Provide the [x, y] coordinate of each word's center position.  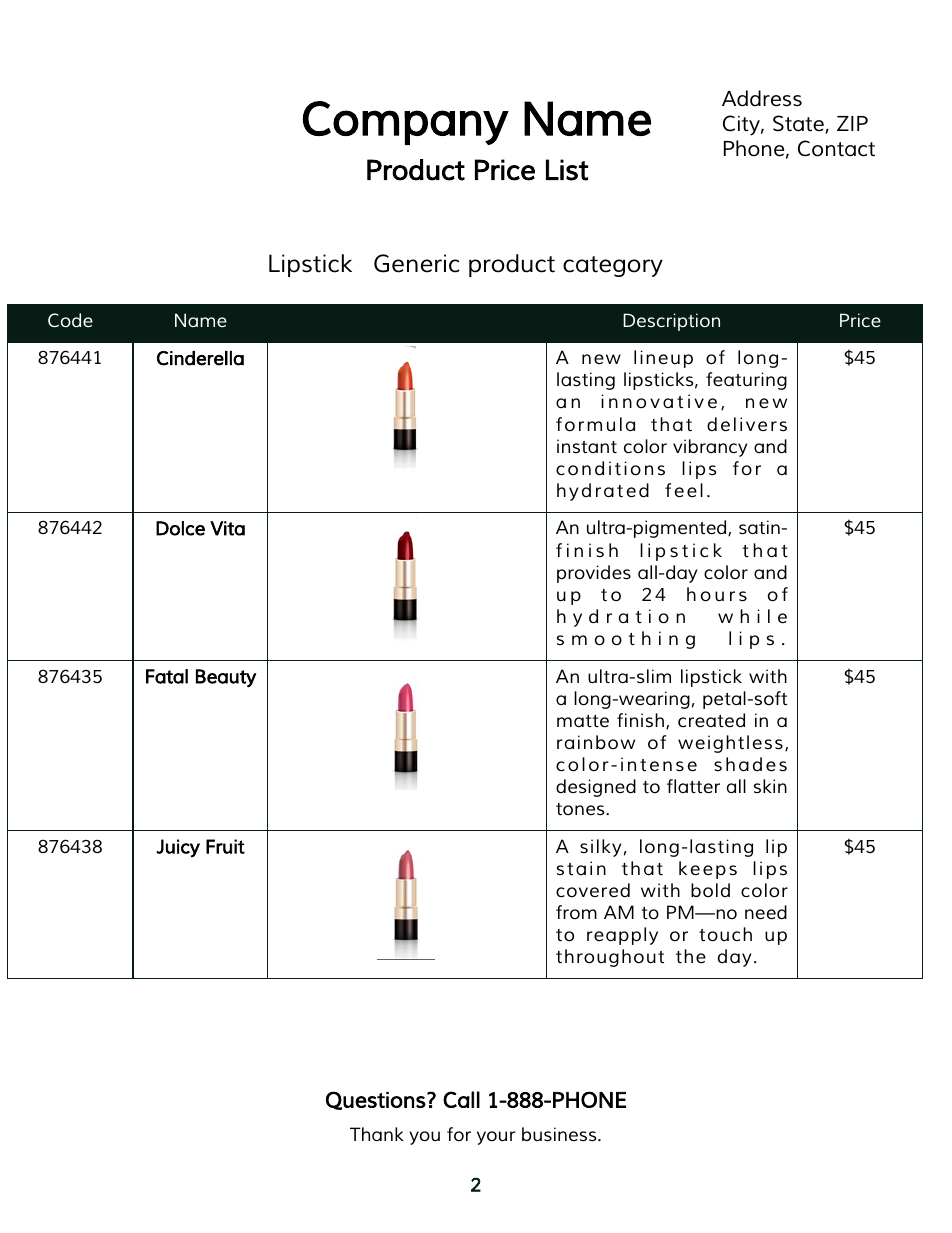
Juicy [178, 848]
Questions [376, 1100]
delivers [747, 424]
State [799, 124]
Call [461, 1099]
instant [587, 446]
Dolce [180, 528]
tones [581, 809]
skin [770, 786]
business [560, 1134]
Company [406, 123]
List [567, 170]
